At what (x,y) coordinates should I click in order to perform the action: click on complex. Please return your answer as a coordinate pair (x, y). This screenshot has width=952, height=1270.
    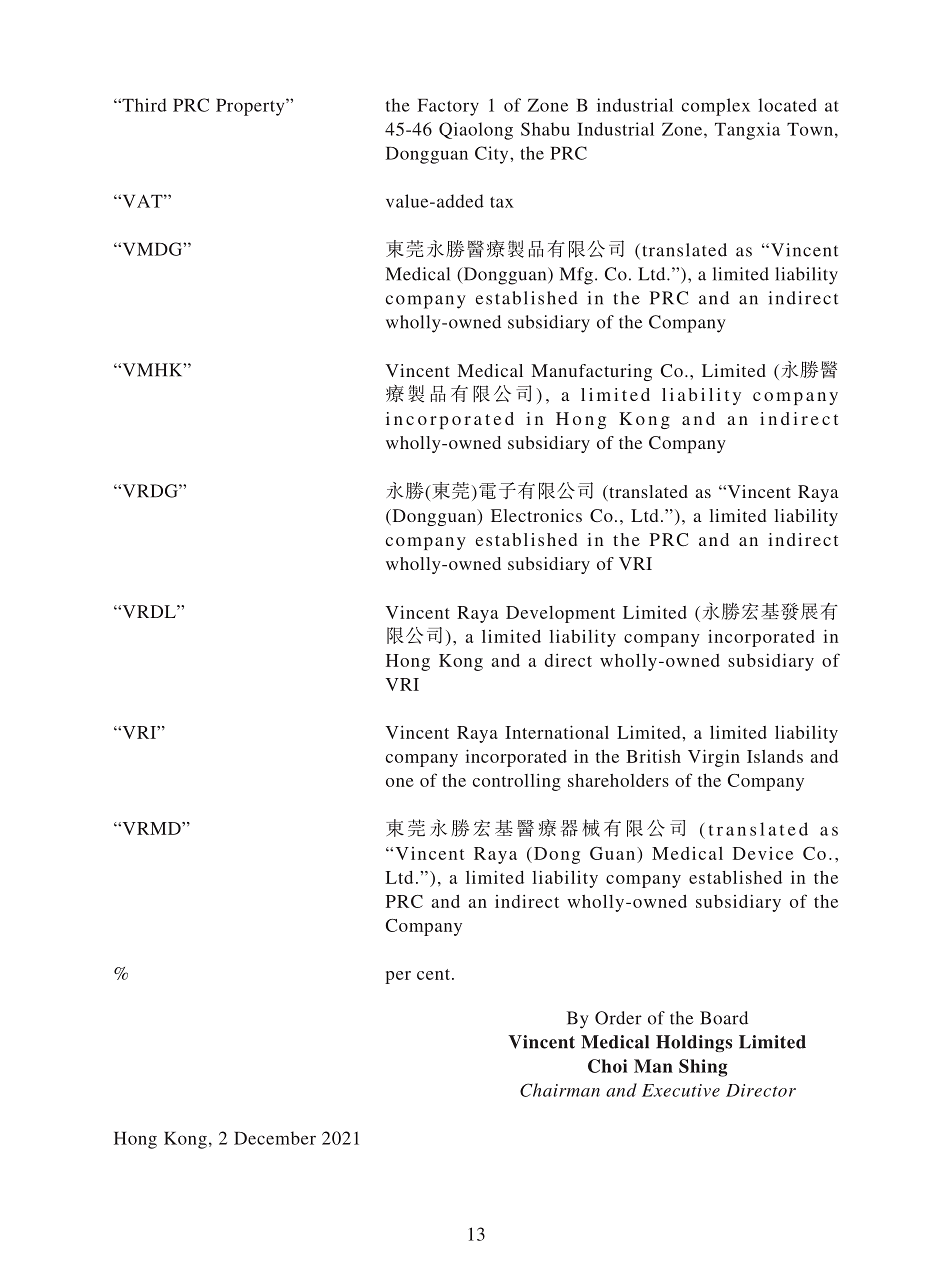
    Looking at the image, I should click on (715, 107).
